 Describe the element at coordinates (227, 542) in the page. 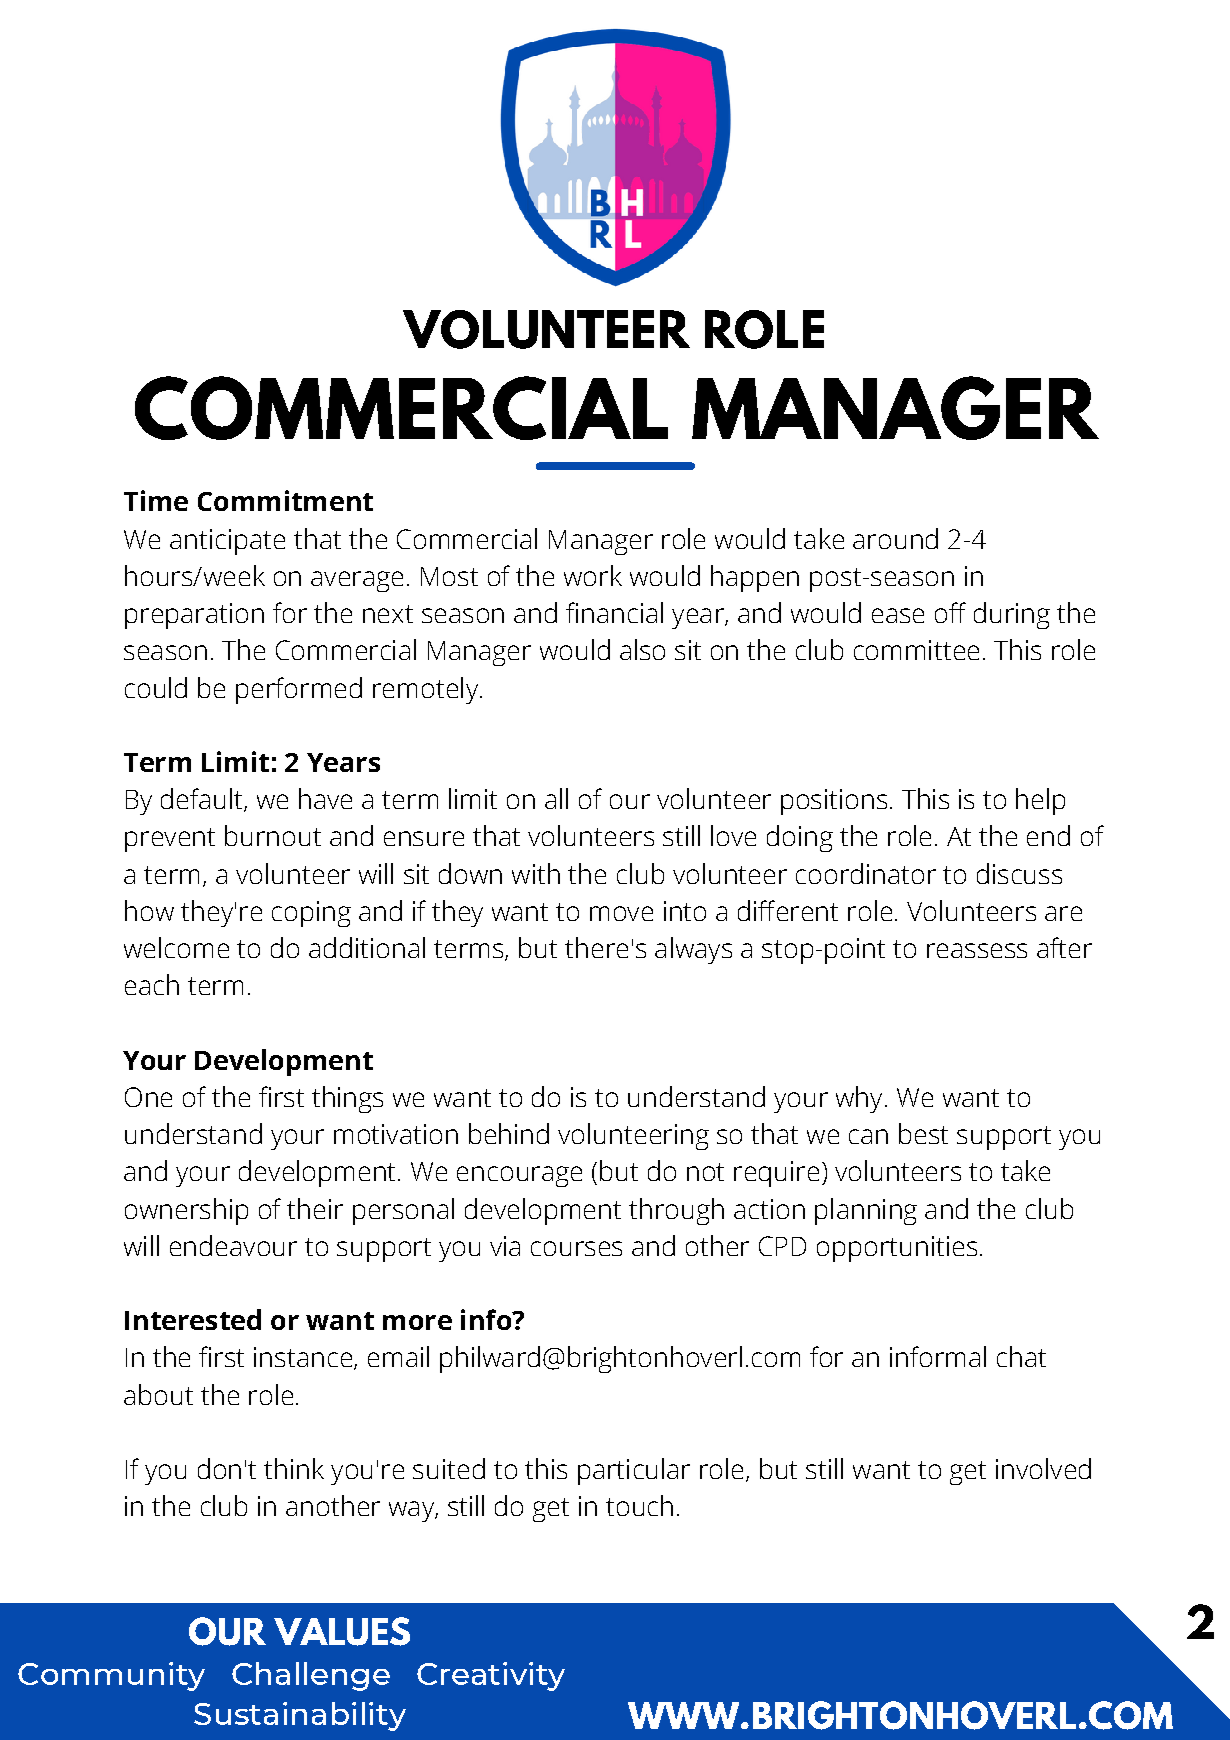

I see `anticipate` at that location.
